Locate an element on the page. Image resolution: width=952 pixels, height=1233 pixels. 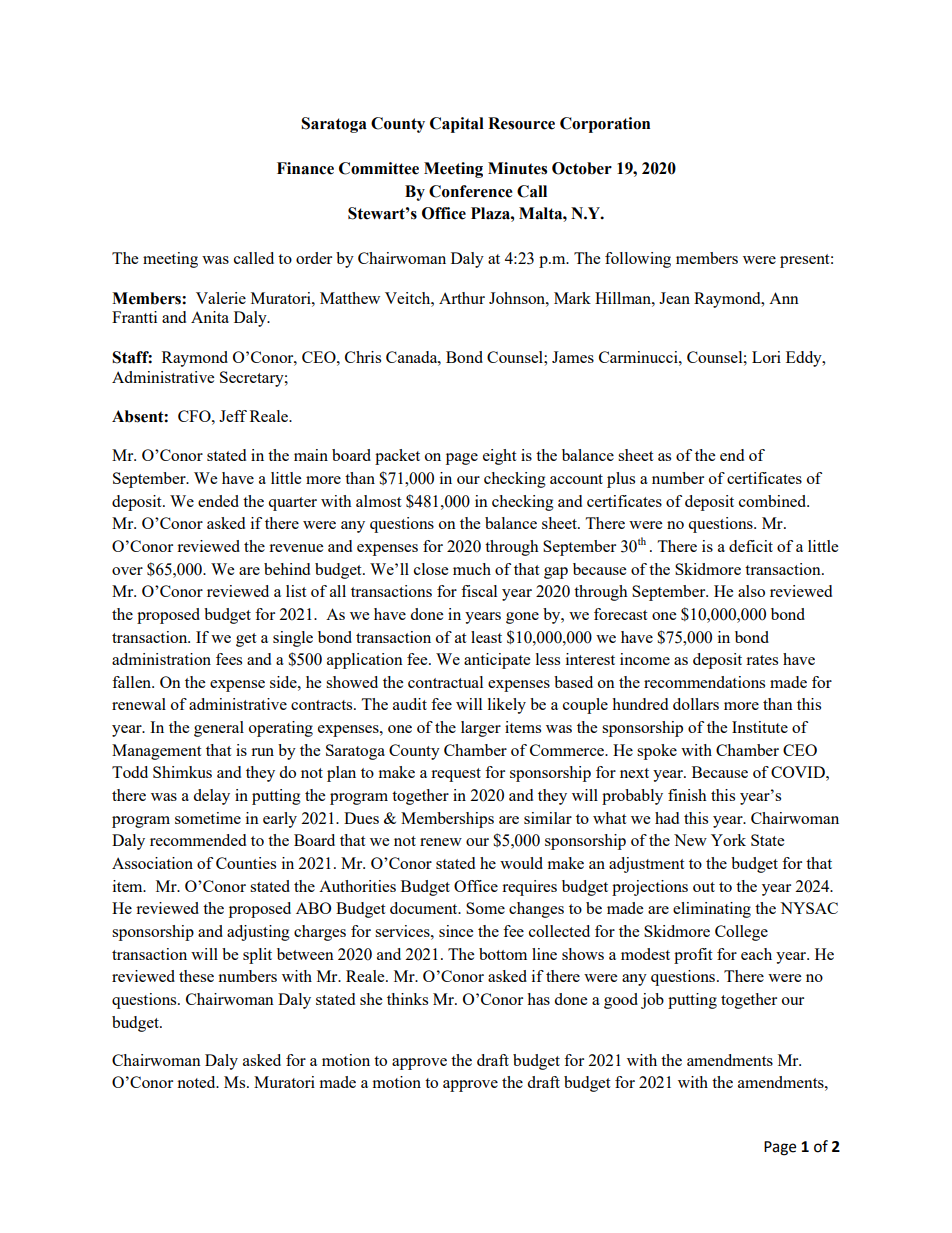
fiscal is located at coordinates (479, 591).
